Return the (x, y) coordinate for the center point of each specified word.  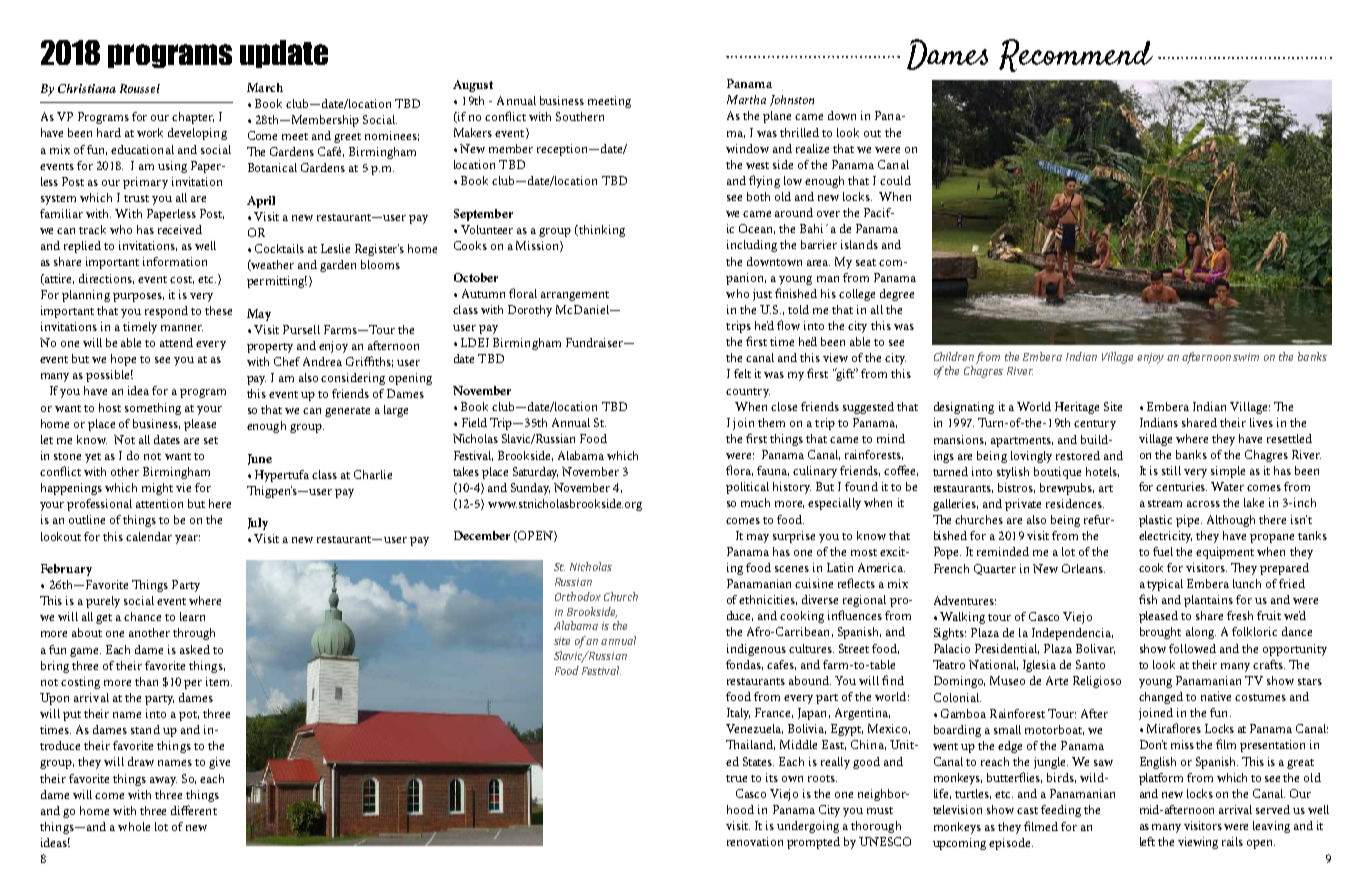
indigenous (756, 650)
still (1171, 470)
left (1147, 841)
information (175, 261)
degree (897, 295)
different (194, 810)
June (260, 459)
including (752, 246)
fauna (773, 471)
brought (1160, 633)
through (194, 634)
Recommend (1076, 55)
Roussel (140, 88)
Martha (746, 99)
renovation (755, 841)
